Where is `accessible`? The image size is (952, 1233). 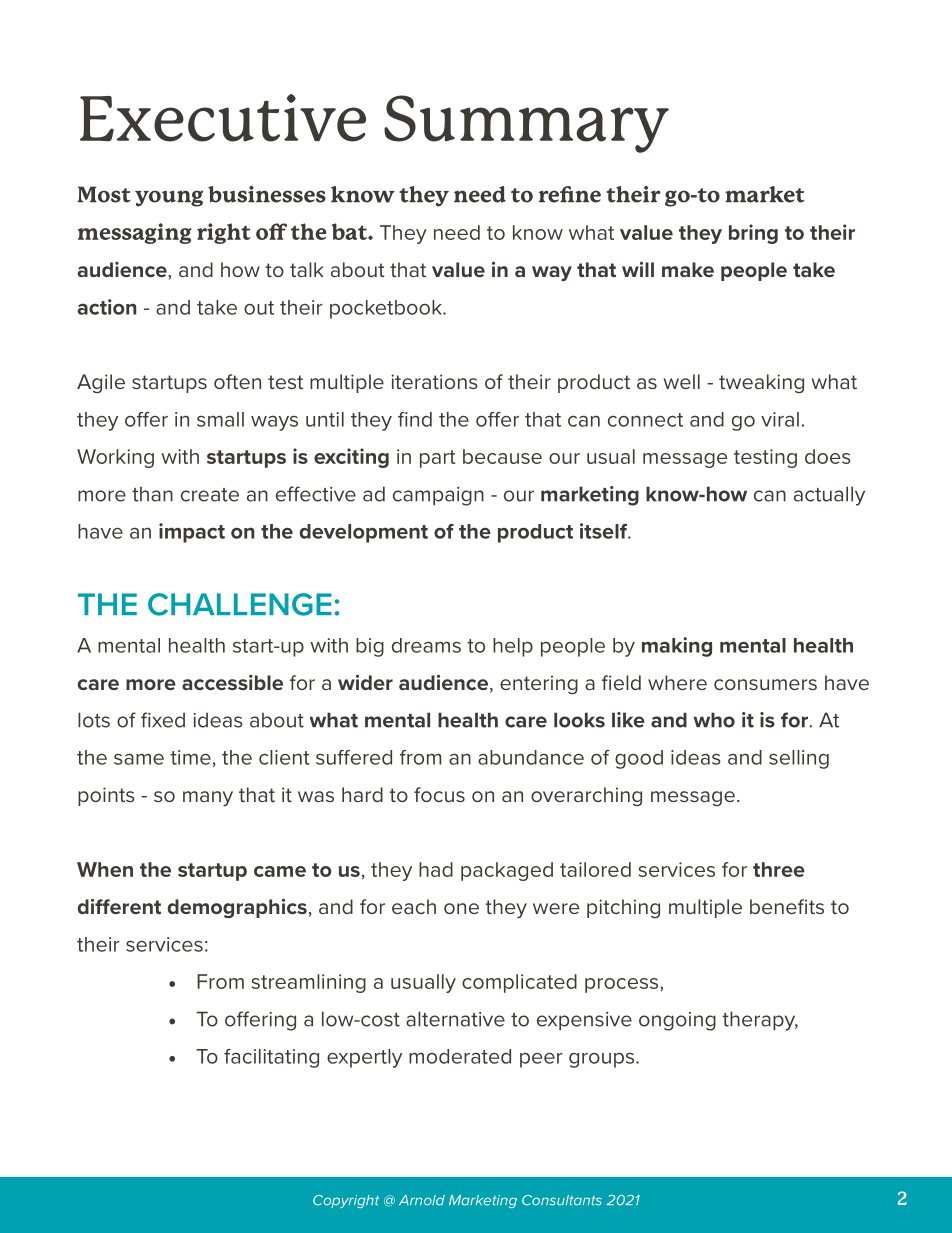
accessible is located at coordinates (232, 682).
